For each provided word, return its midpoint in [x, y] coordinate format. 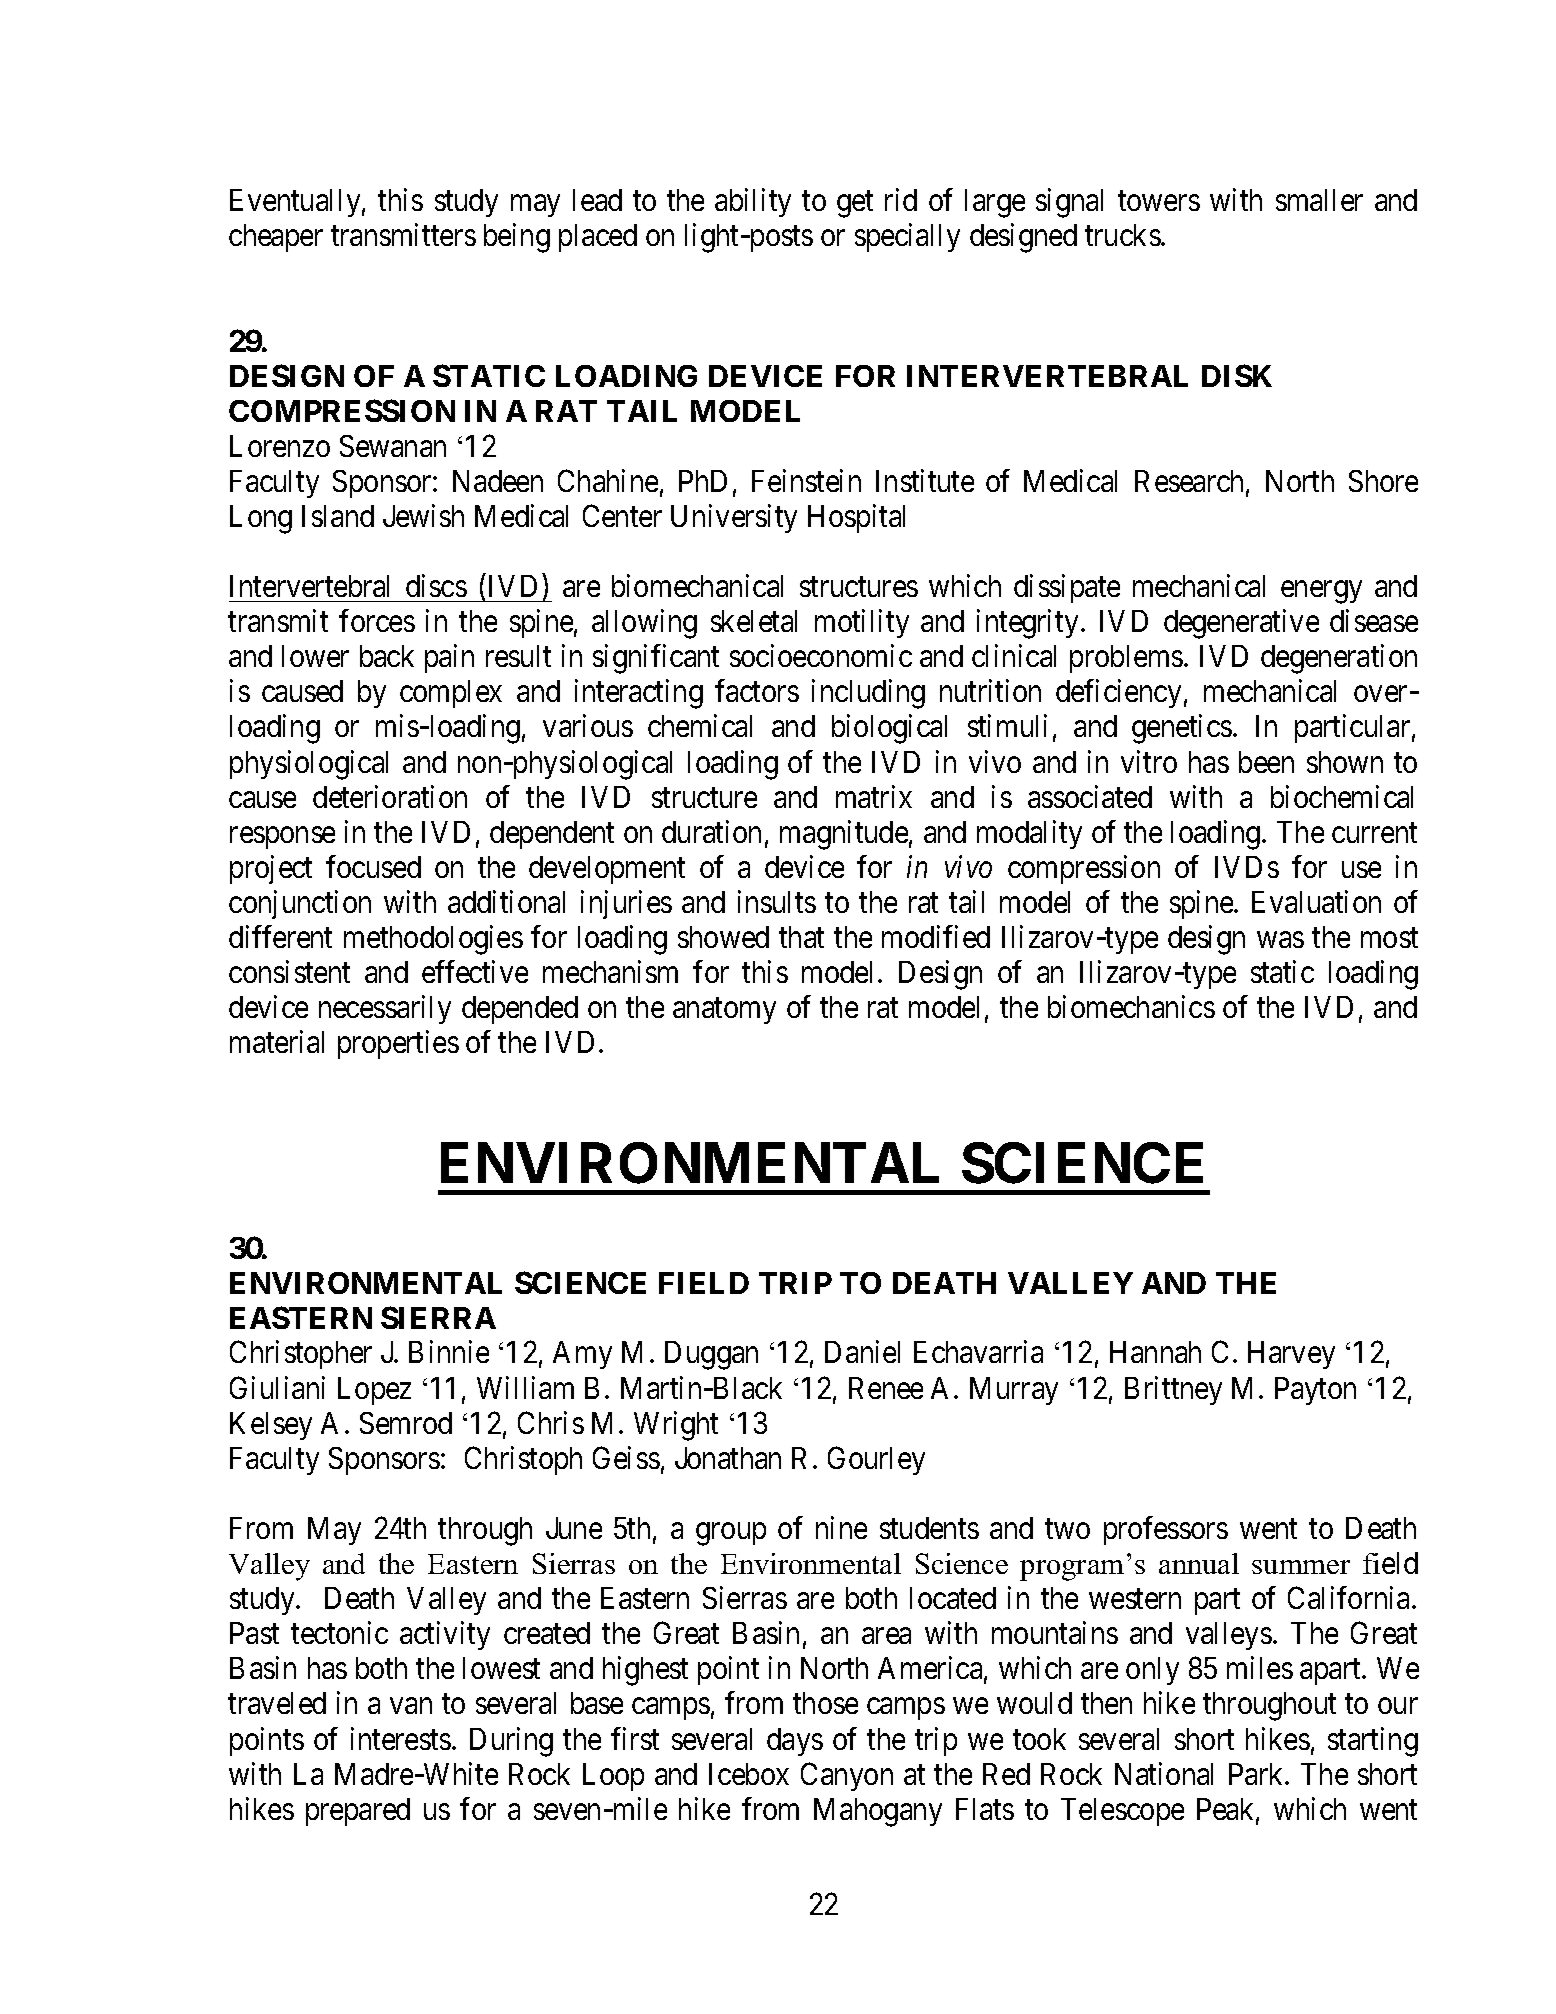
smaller [1319, 200]
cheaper [276, 238]
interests [401, 1738]
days [795, 1742]
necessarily [385, 1009]
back [387, 656]
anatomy [724, 1011]
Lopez [374, 1391]
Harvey [1291, 1355]
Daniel [862, 1352]
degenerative [1241, 624]
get [855, 204]
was [1280, 940]
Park [1257, 1774]
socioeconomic [821, 655]
